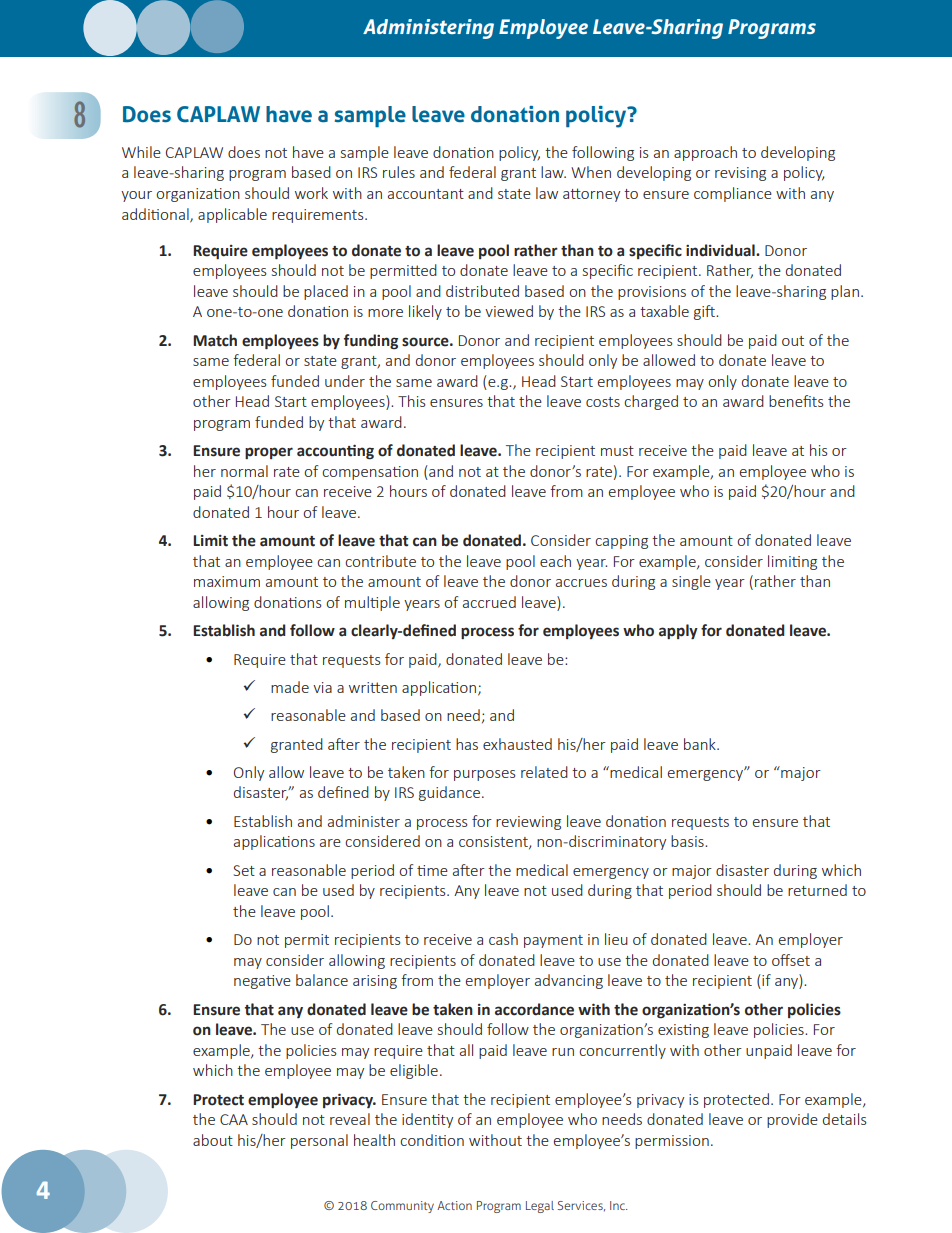 The image size is (952, 1233). What do you see at coordinates (740, 174) in the document?
I see `revising` at bounding box center [740, 174].
